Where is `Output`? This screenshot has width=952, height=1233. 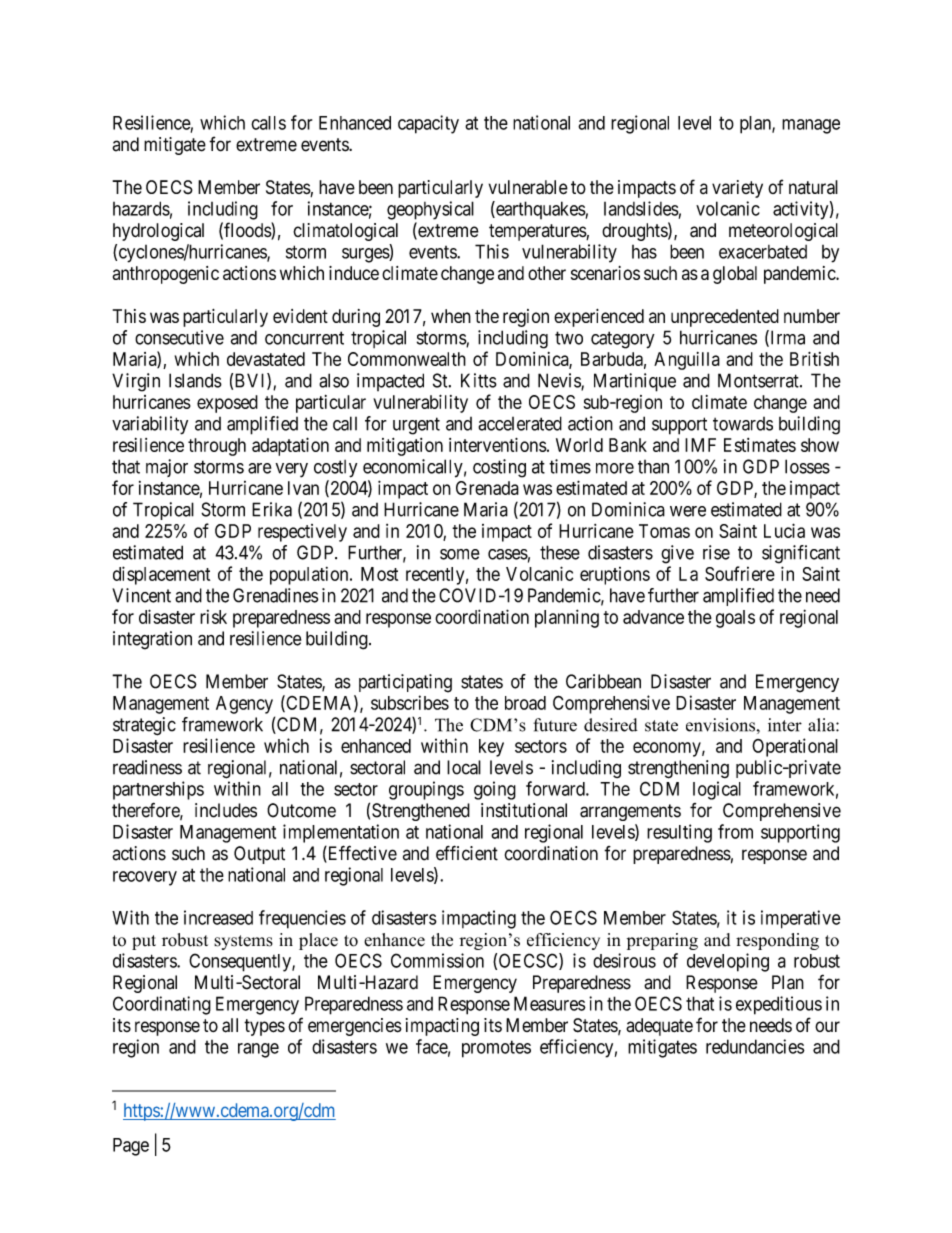 Output is located at coordinates (259, 855).
